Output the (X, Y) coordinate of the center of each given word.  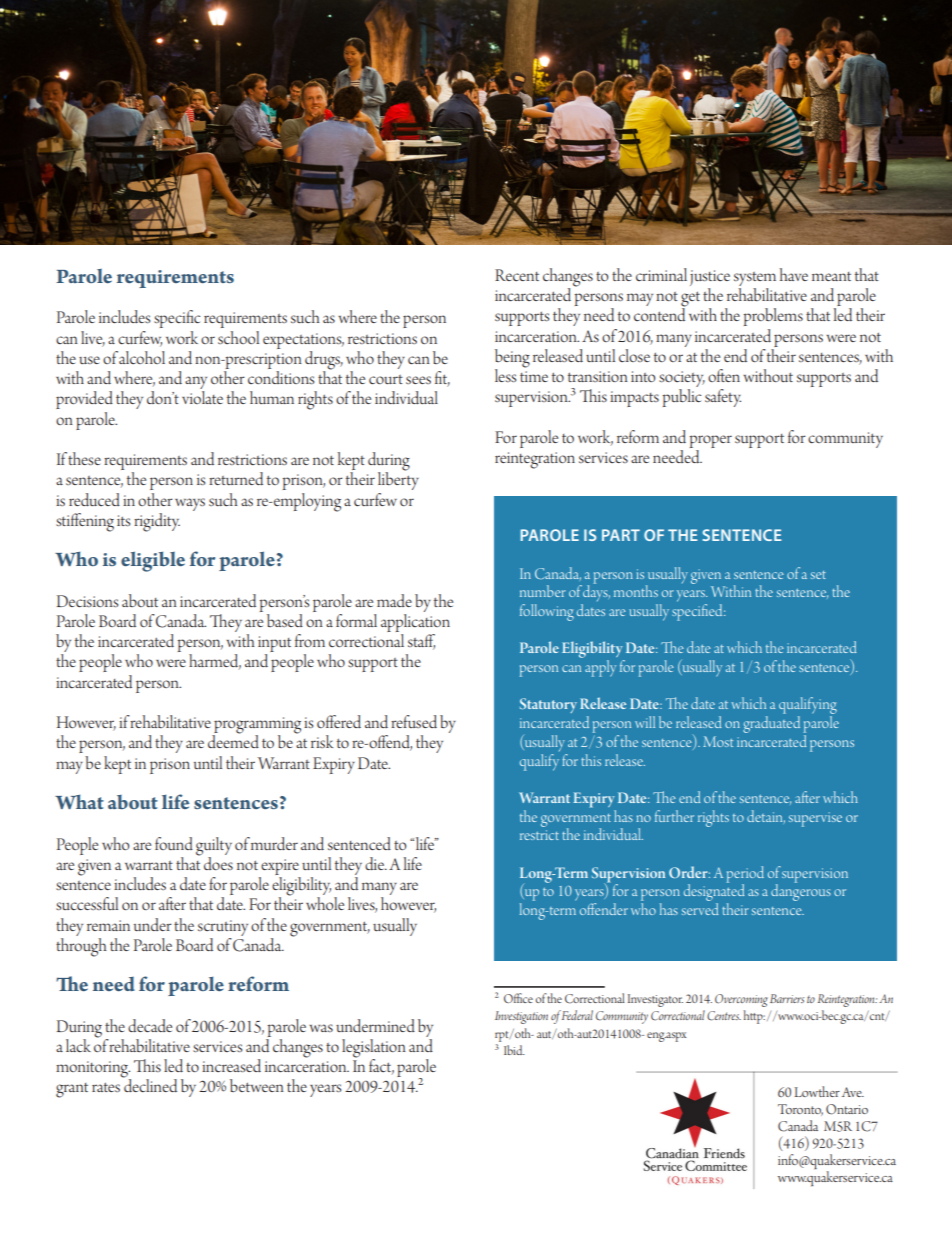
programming (256, 726)
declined (149, 1084)
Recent (517, 275)
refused (414, 721)
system (755, 280)
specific (177, 319)
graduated (771, 724)
